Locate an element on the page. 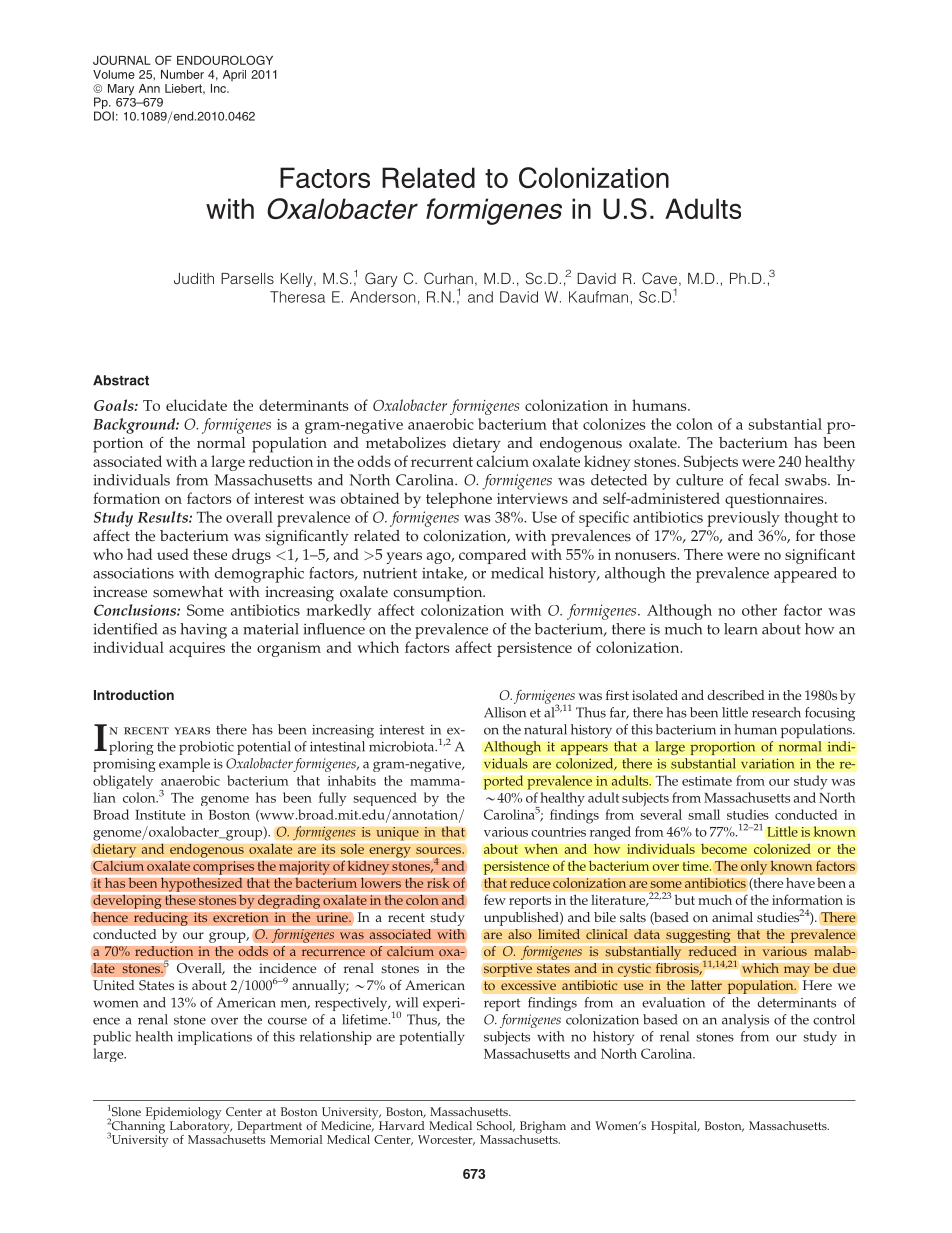  animal is located at coordinates (732, 917).
